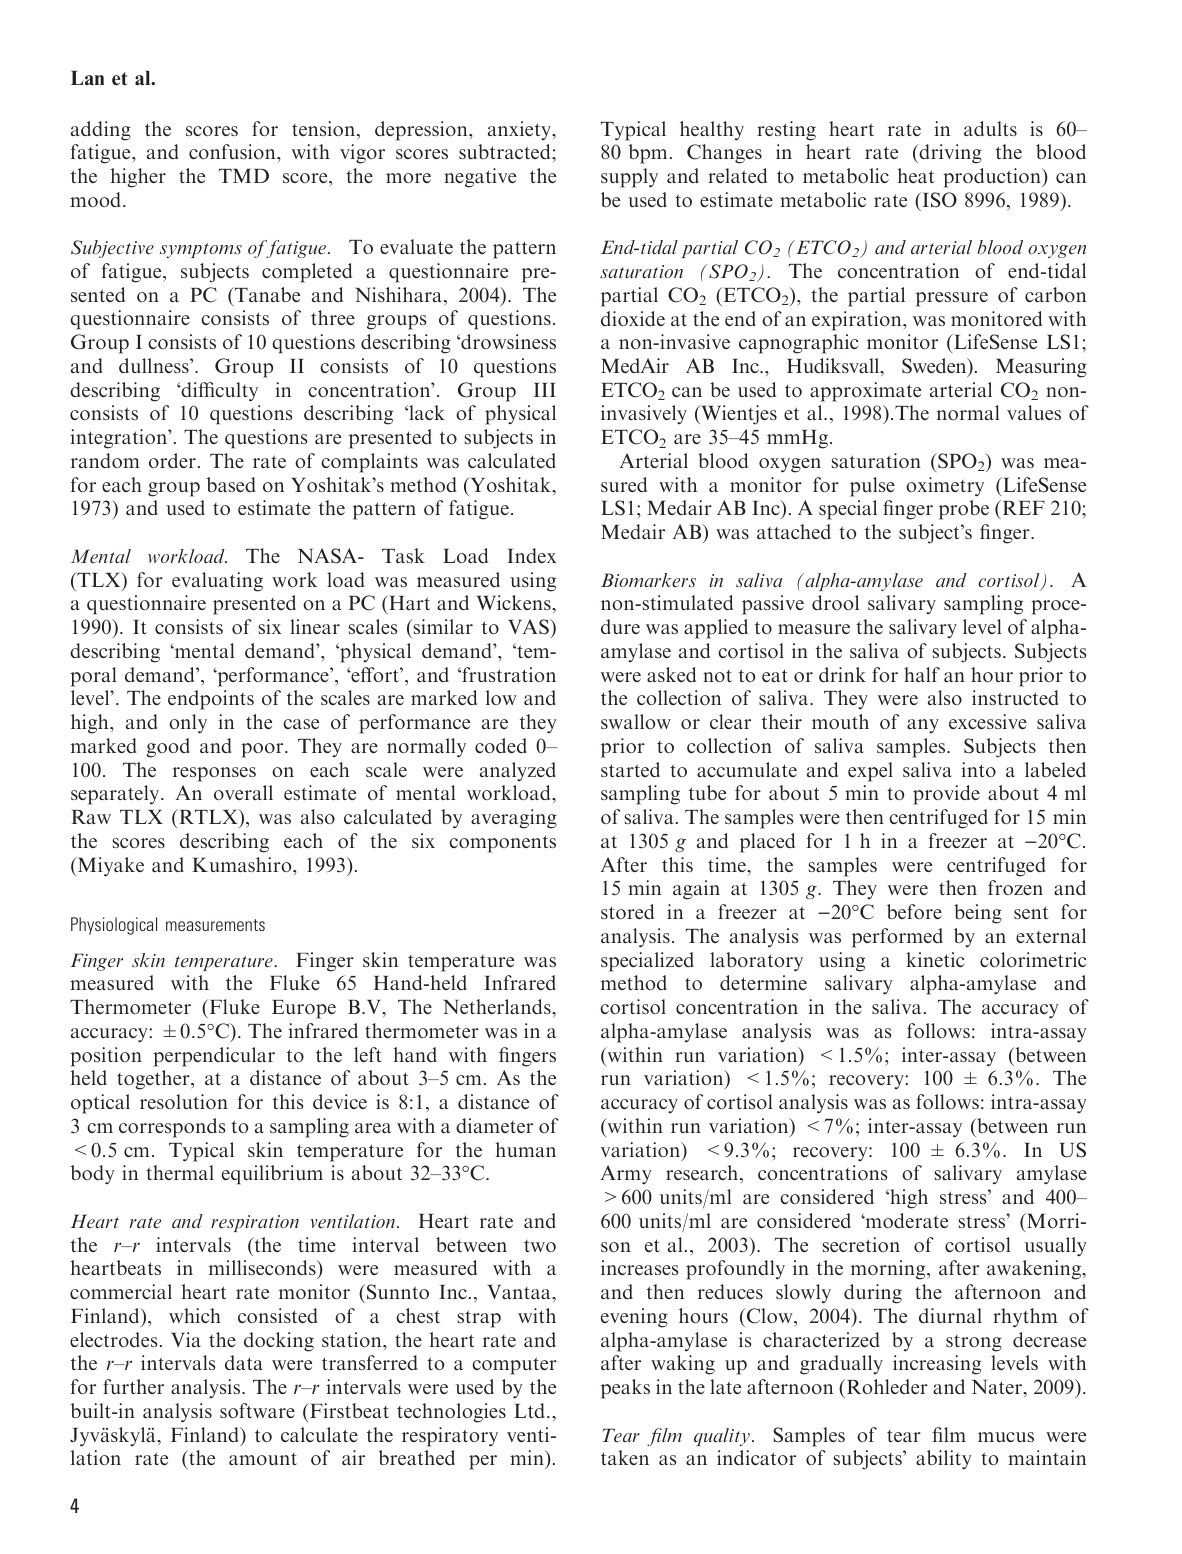  I want to click on kinetic, so click(935, 959).
